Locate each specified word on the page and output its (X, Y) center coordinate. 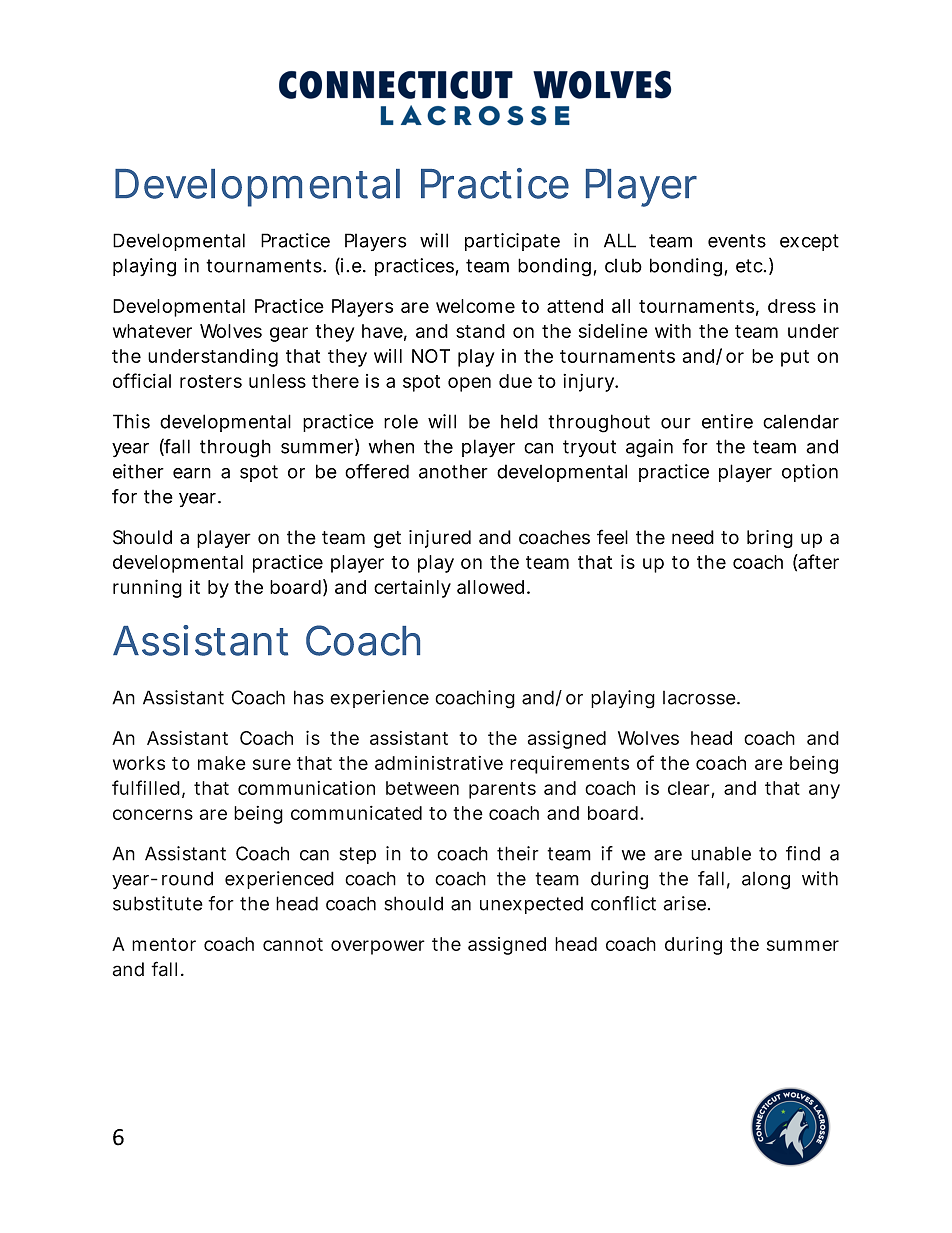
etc (750, 266)
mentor (164, 944)
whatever (152, 331)
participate (512, 242)
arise (684, 903)
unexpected (531, 905)
